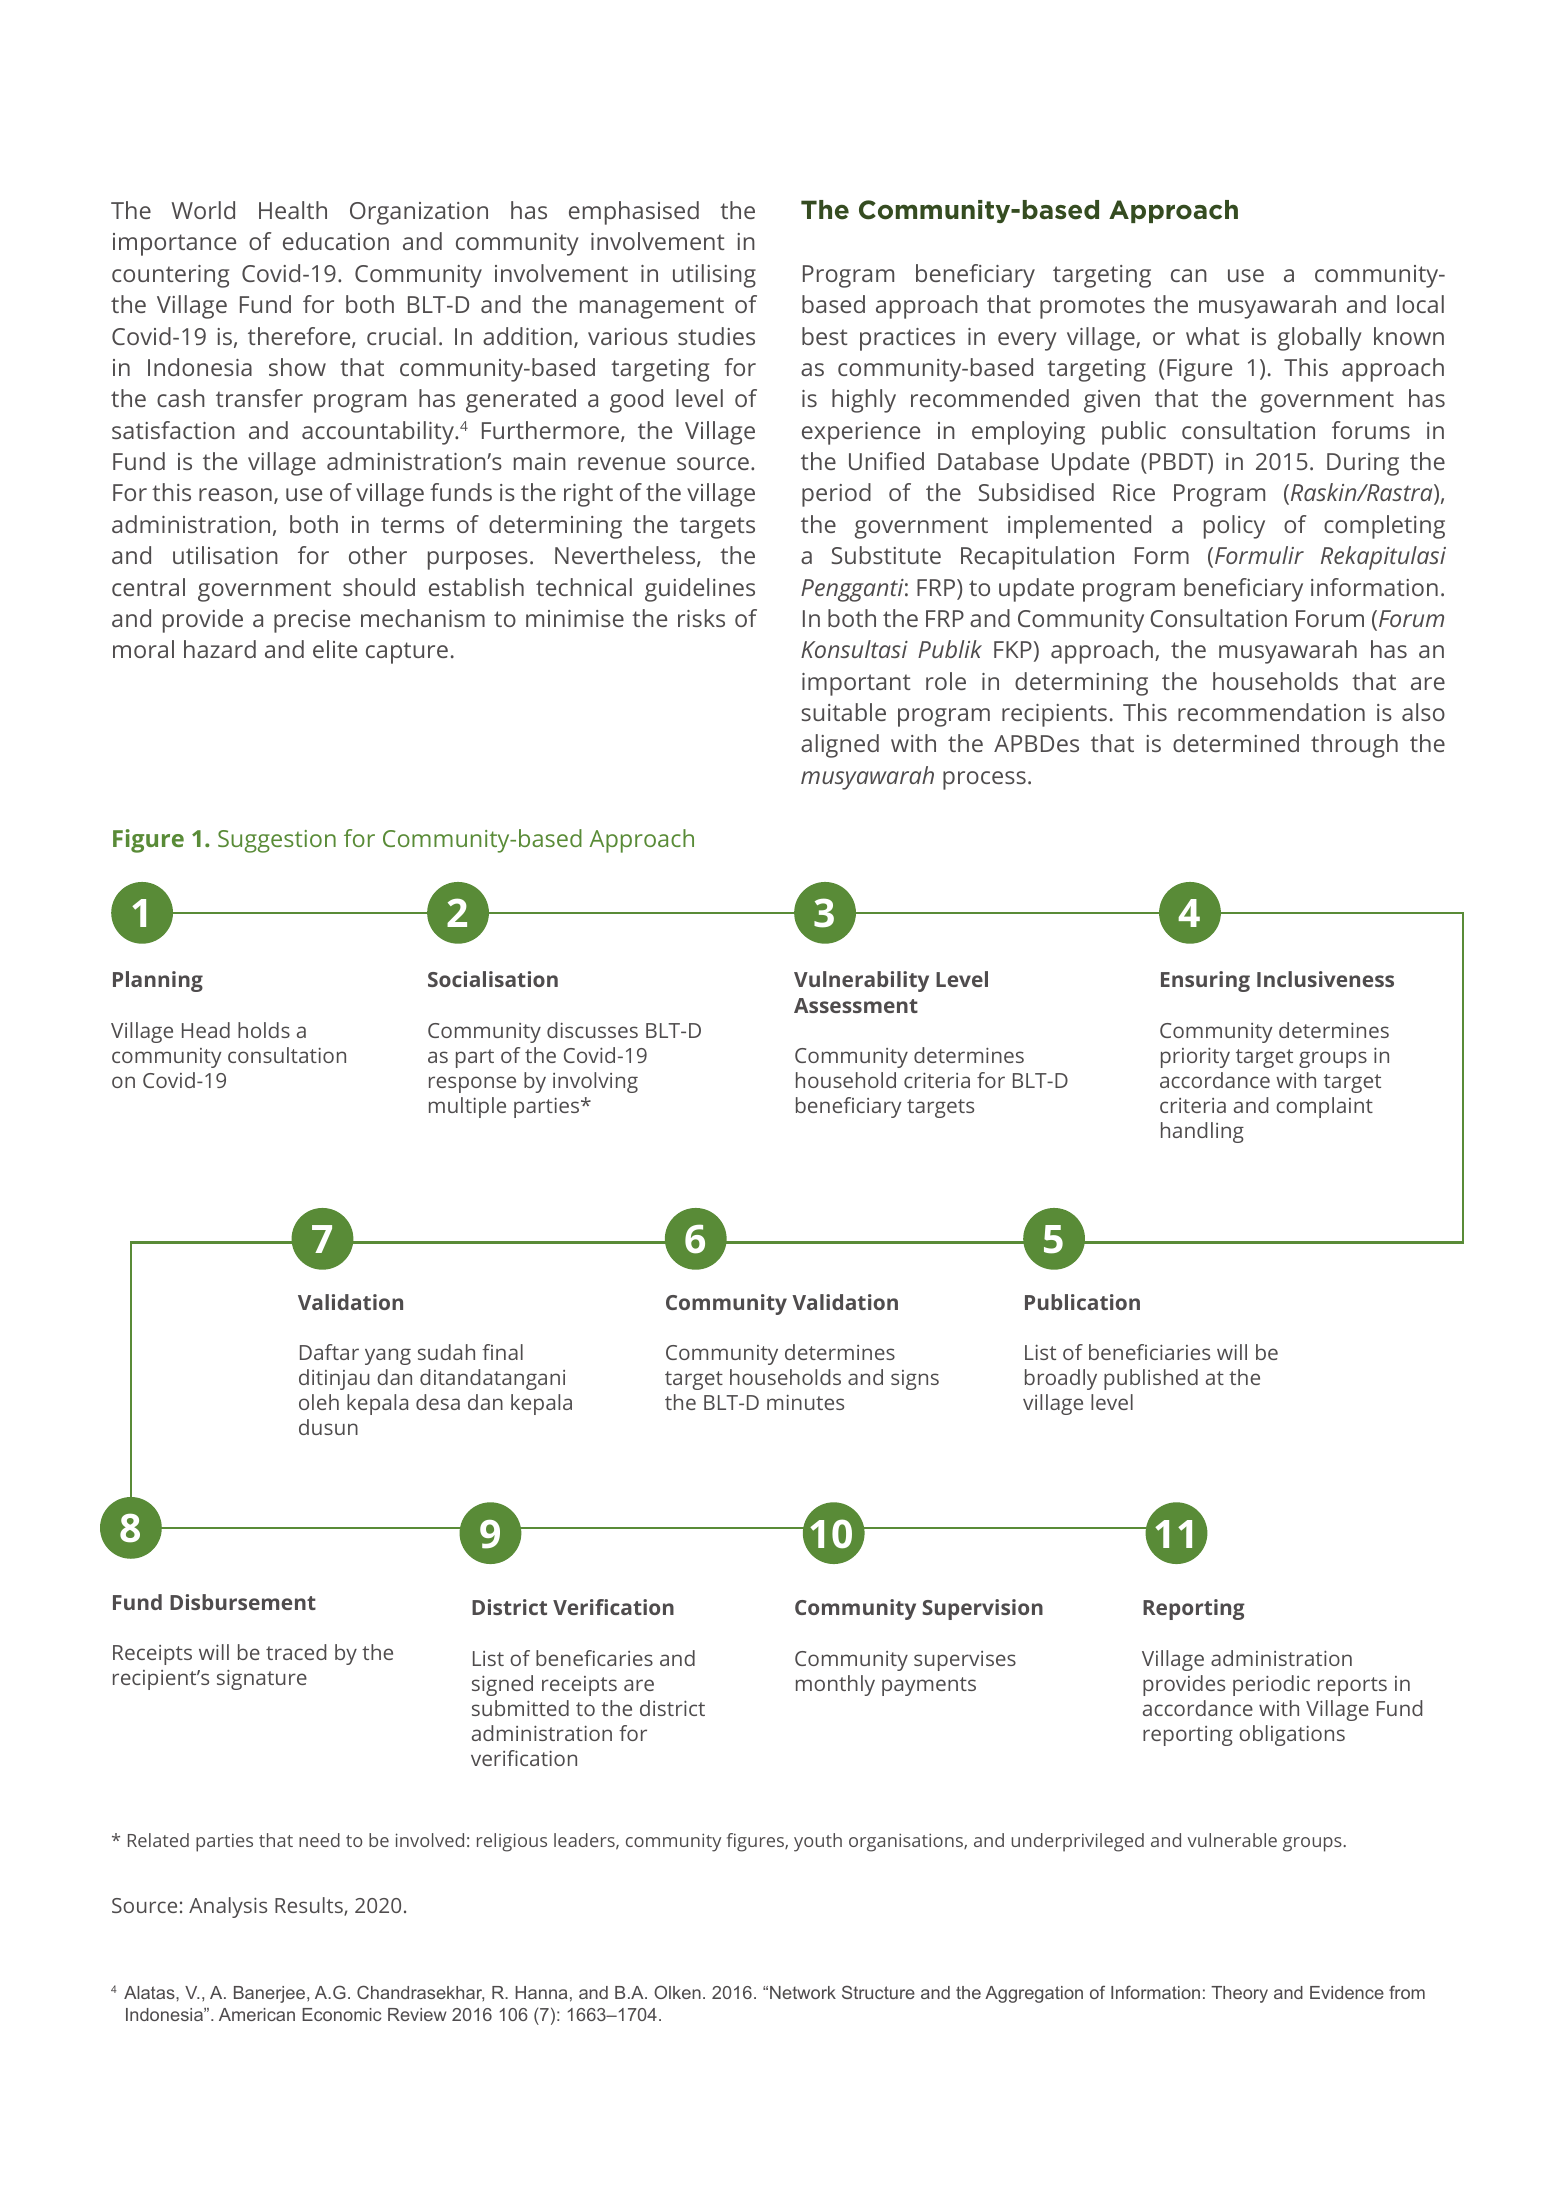 This screenshot has width=1557, height=2201. Describe the element at coordinates (1213, 336) in the screenshot. I see `what` at that location.
